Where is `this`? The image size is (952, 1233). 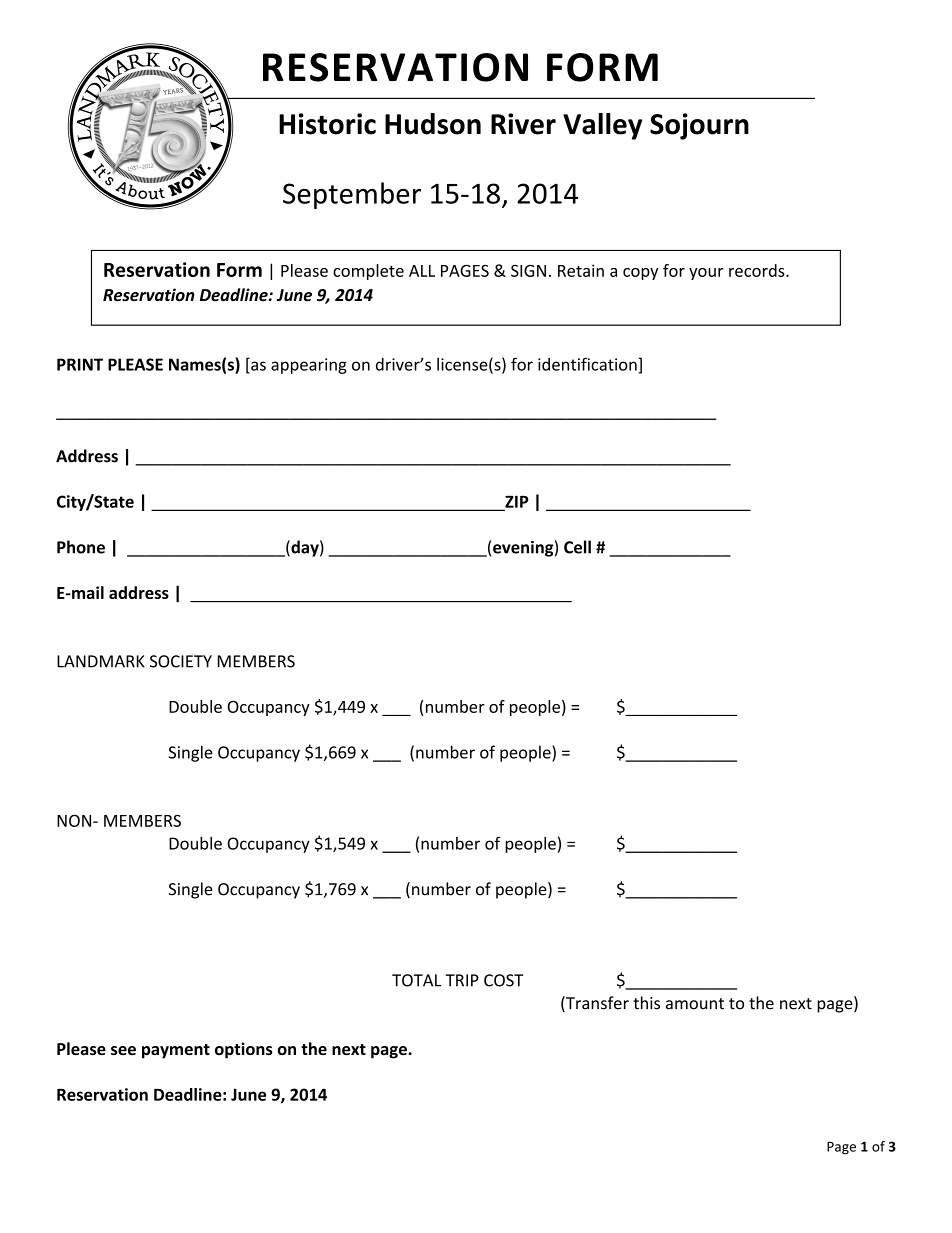 this is located at coordinates (646, 1003).
